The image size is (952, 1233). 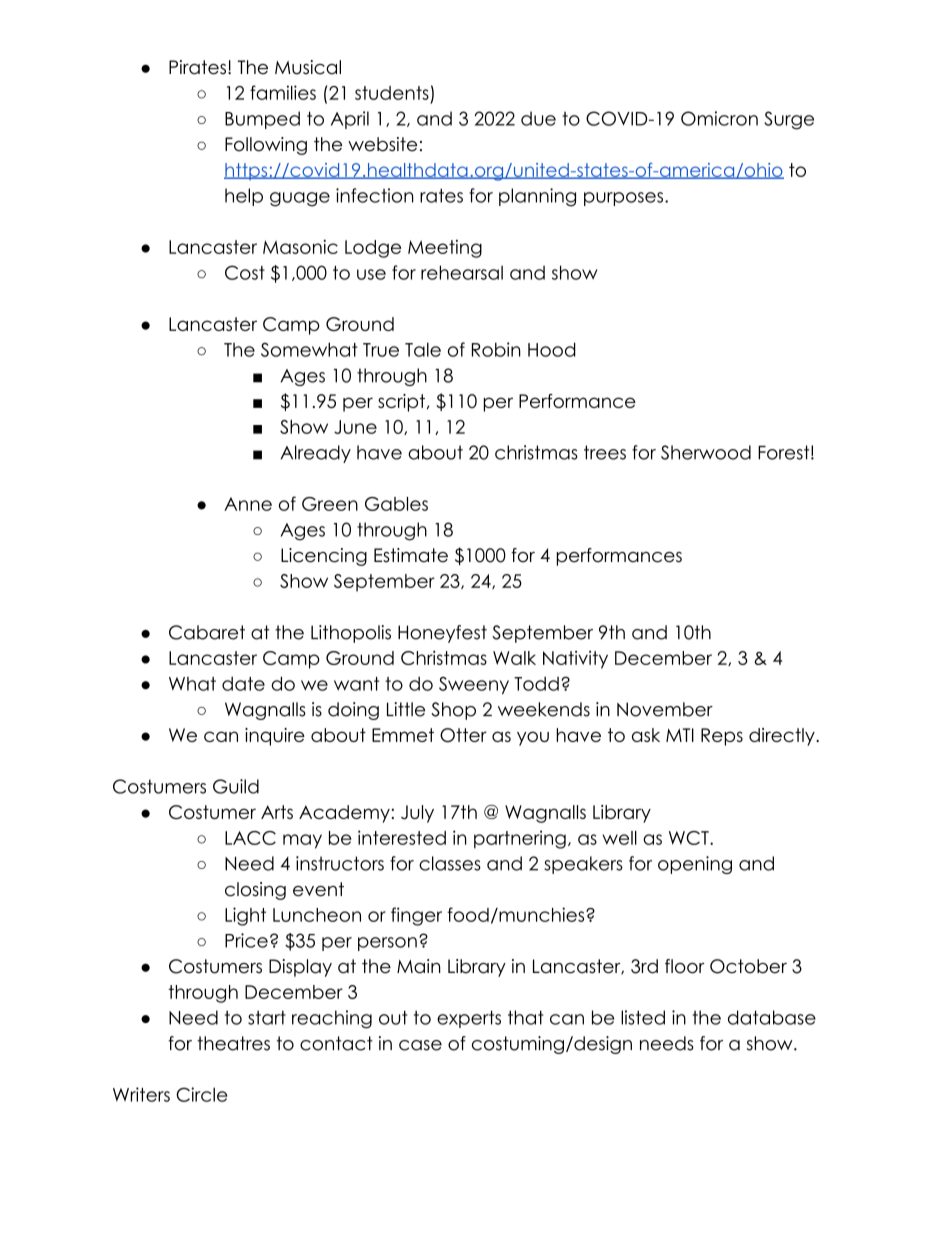 I want to click on theatres, so click(x=233, y=1043).
